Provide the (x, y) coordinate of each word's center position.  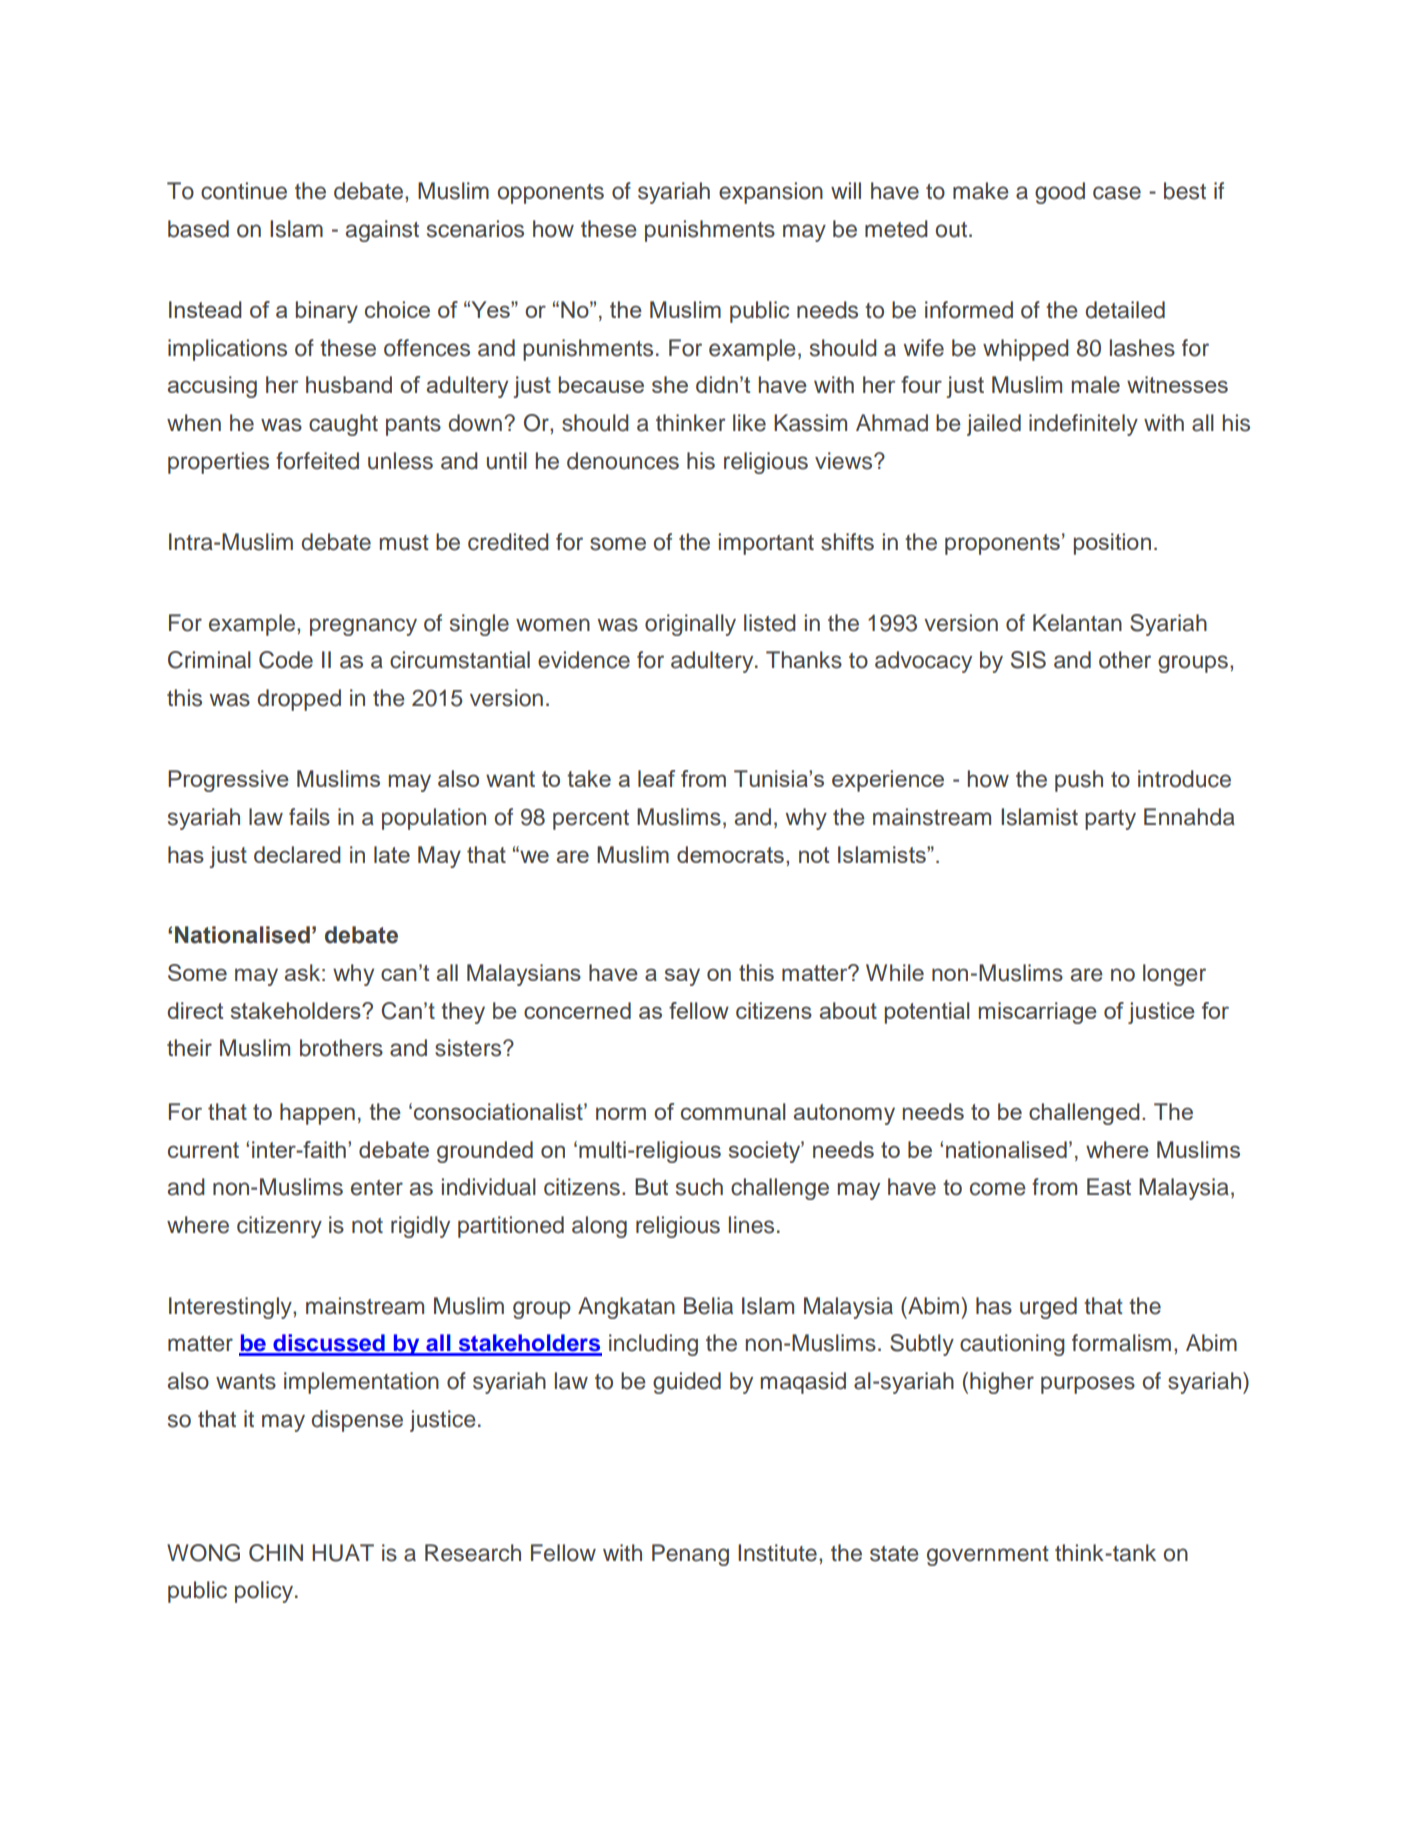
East (1109, 1187)
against (382, 231)
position (1112, 544)
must (404, 543)
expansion (771, 193)
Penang (690, 1555)
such (699, 1187)
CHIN (276, 1553)
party (1110, 820)
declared (297, 854)
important (766, 544)
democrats (730, 854)
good (1060, 193)
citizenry (279, 1227)
